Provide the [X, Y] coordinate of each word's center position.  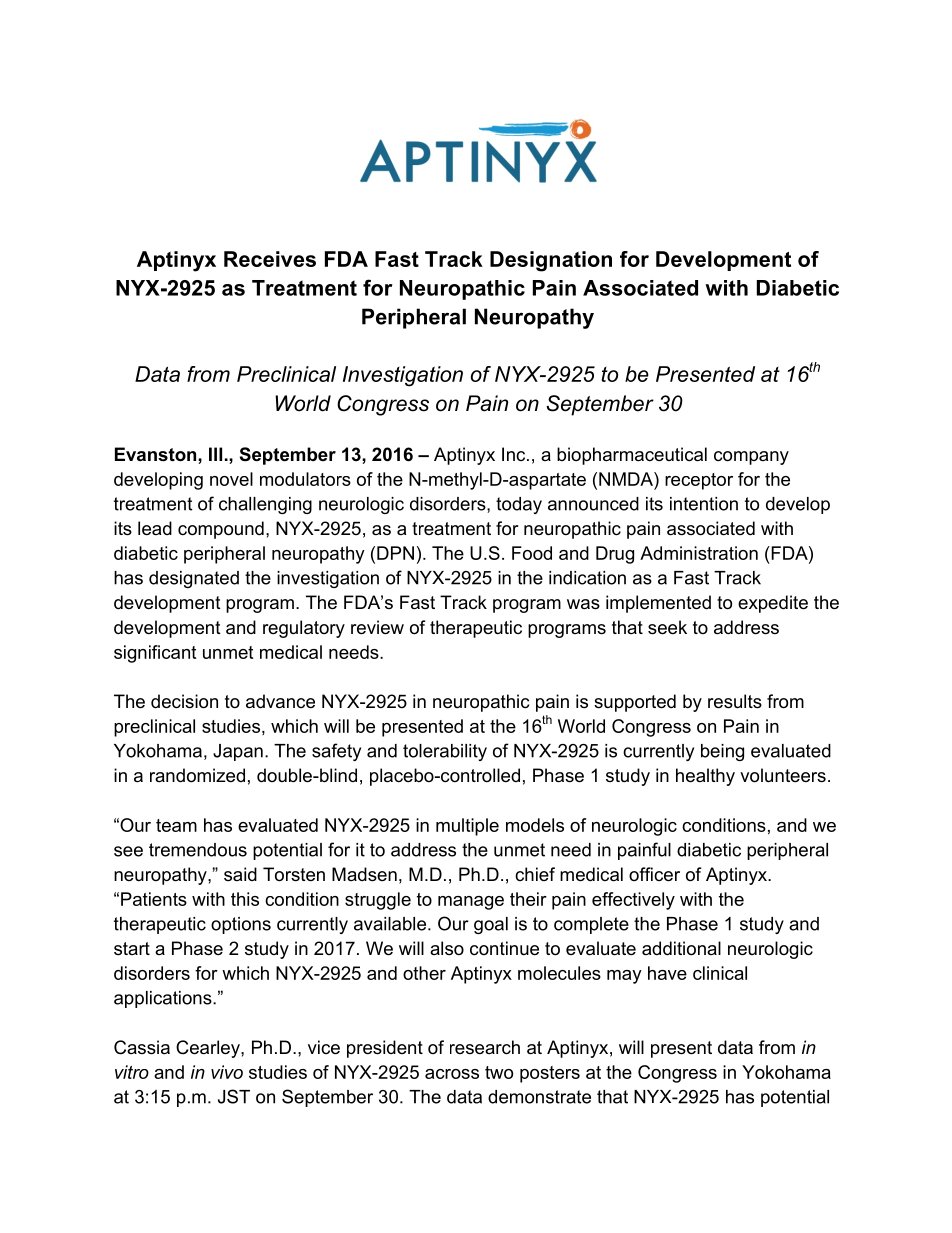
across [452, 1074]
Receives [270, 259]
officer [654, 874]
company [751, 458]
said [240, 874]
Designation [551, 261]
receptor [699, 481]
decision [184, 701]
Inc [515, 454]
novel [231, 479]
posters [550, 1074]
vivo [227, 1072]
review [377, 627]
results [735, 701]
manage [471, 903]
